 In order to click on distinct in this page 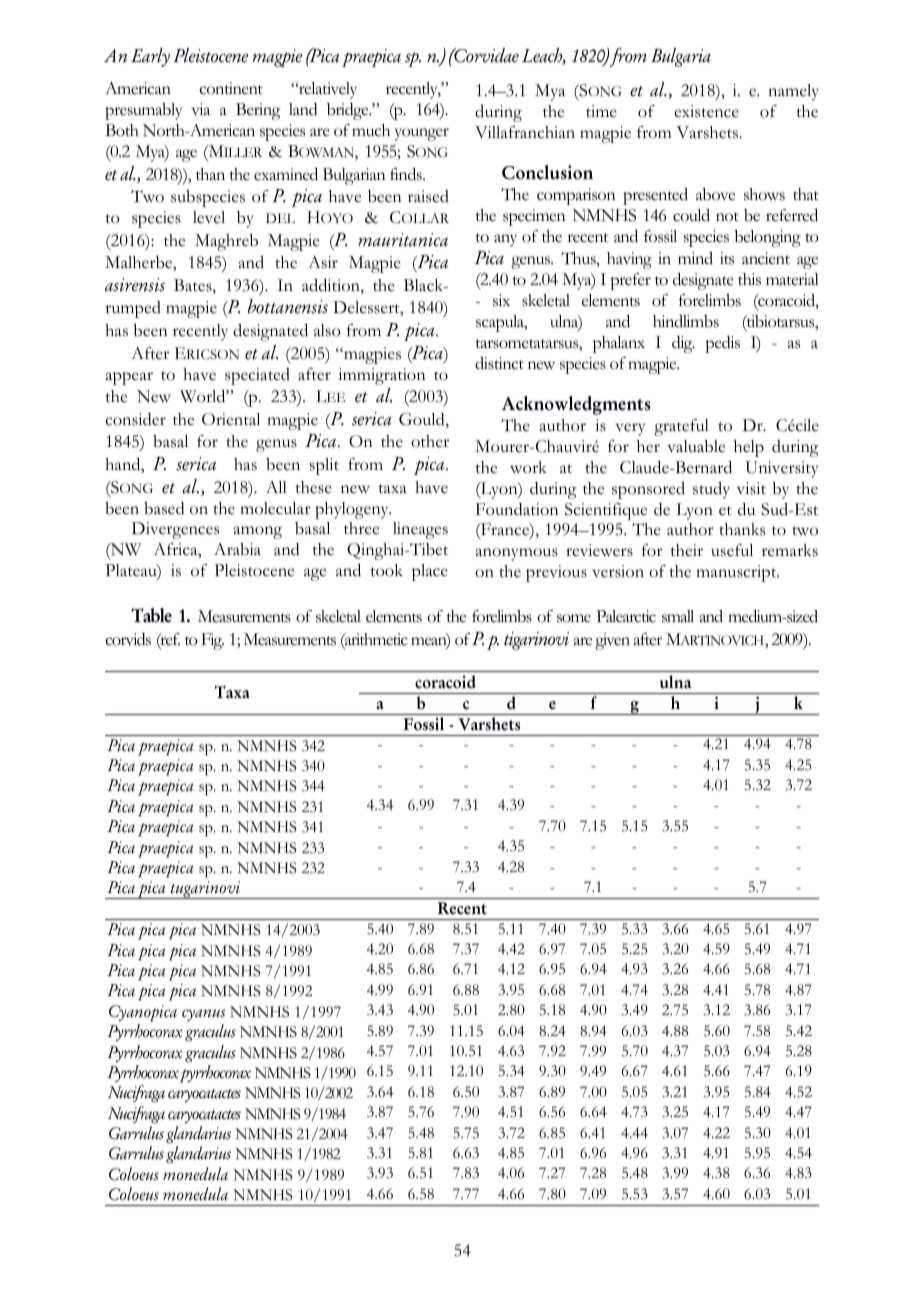, I will do `click(499, 363)`.
